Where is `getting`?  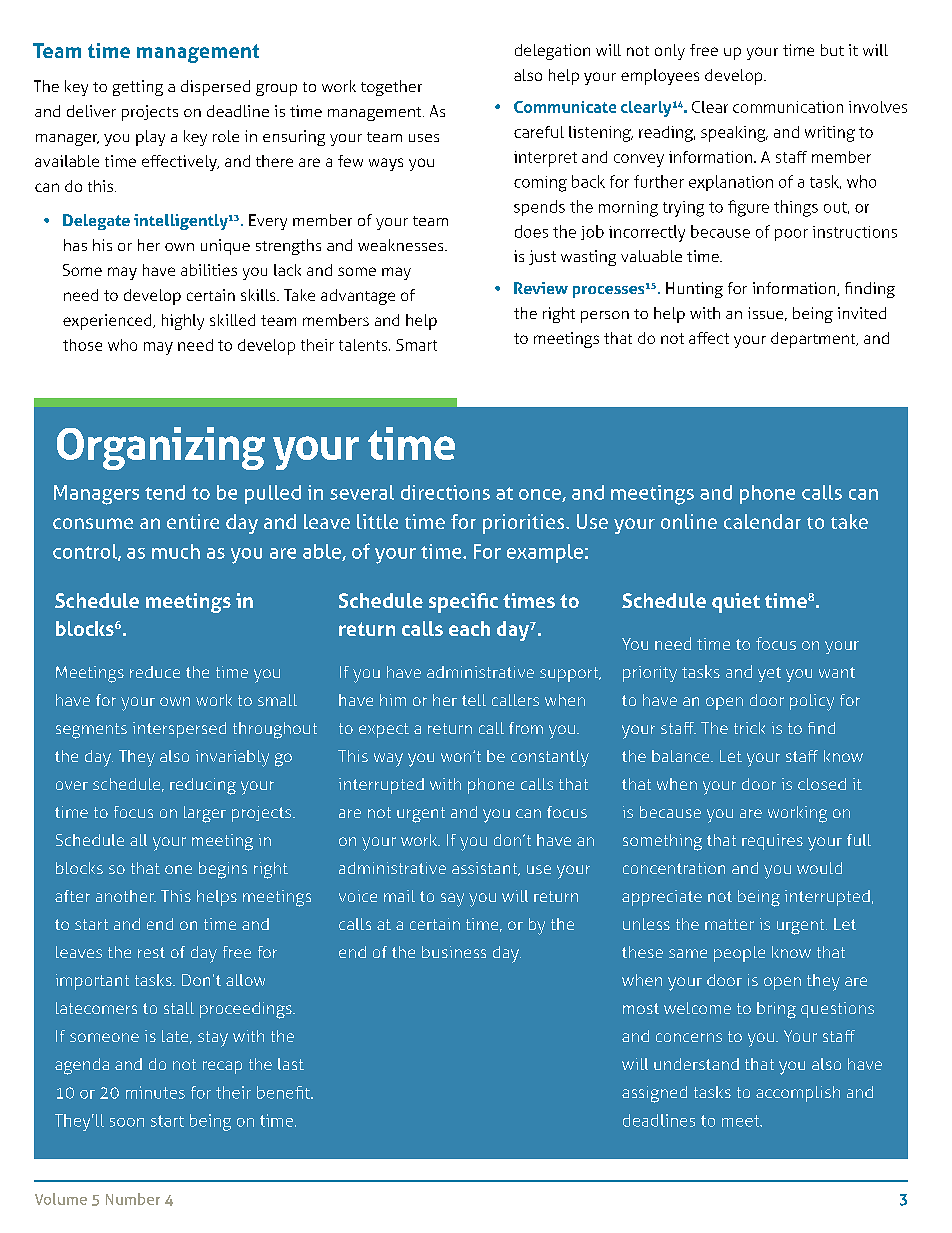 getting is located at coordinates (138, 88).
